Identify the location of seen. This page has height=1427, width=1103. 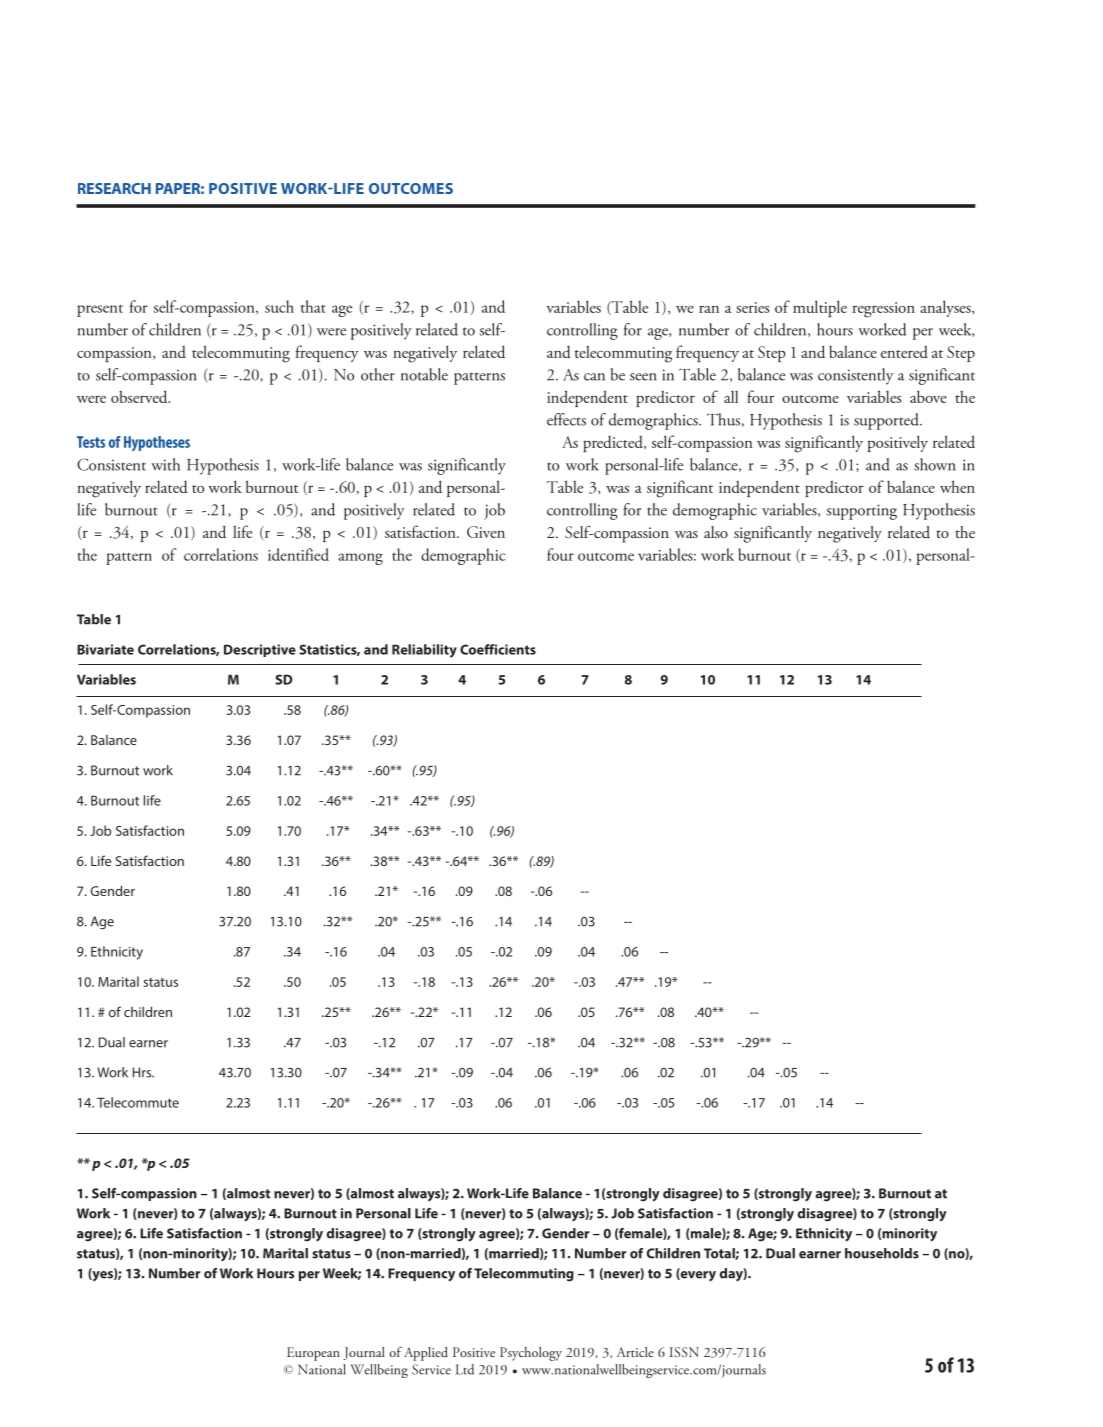
(643, 377).
